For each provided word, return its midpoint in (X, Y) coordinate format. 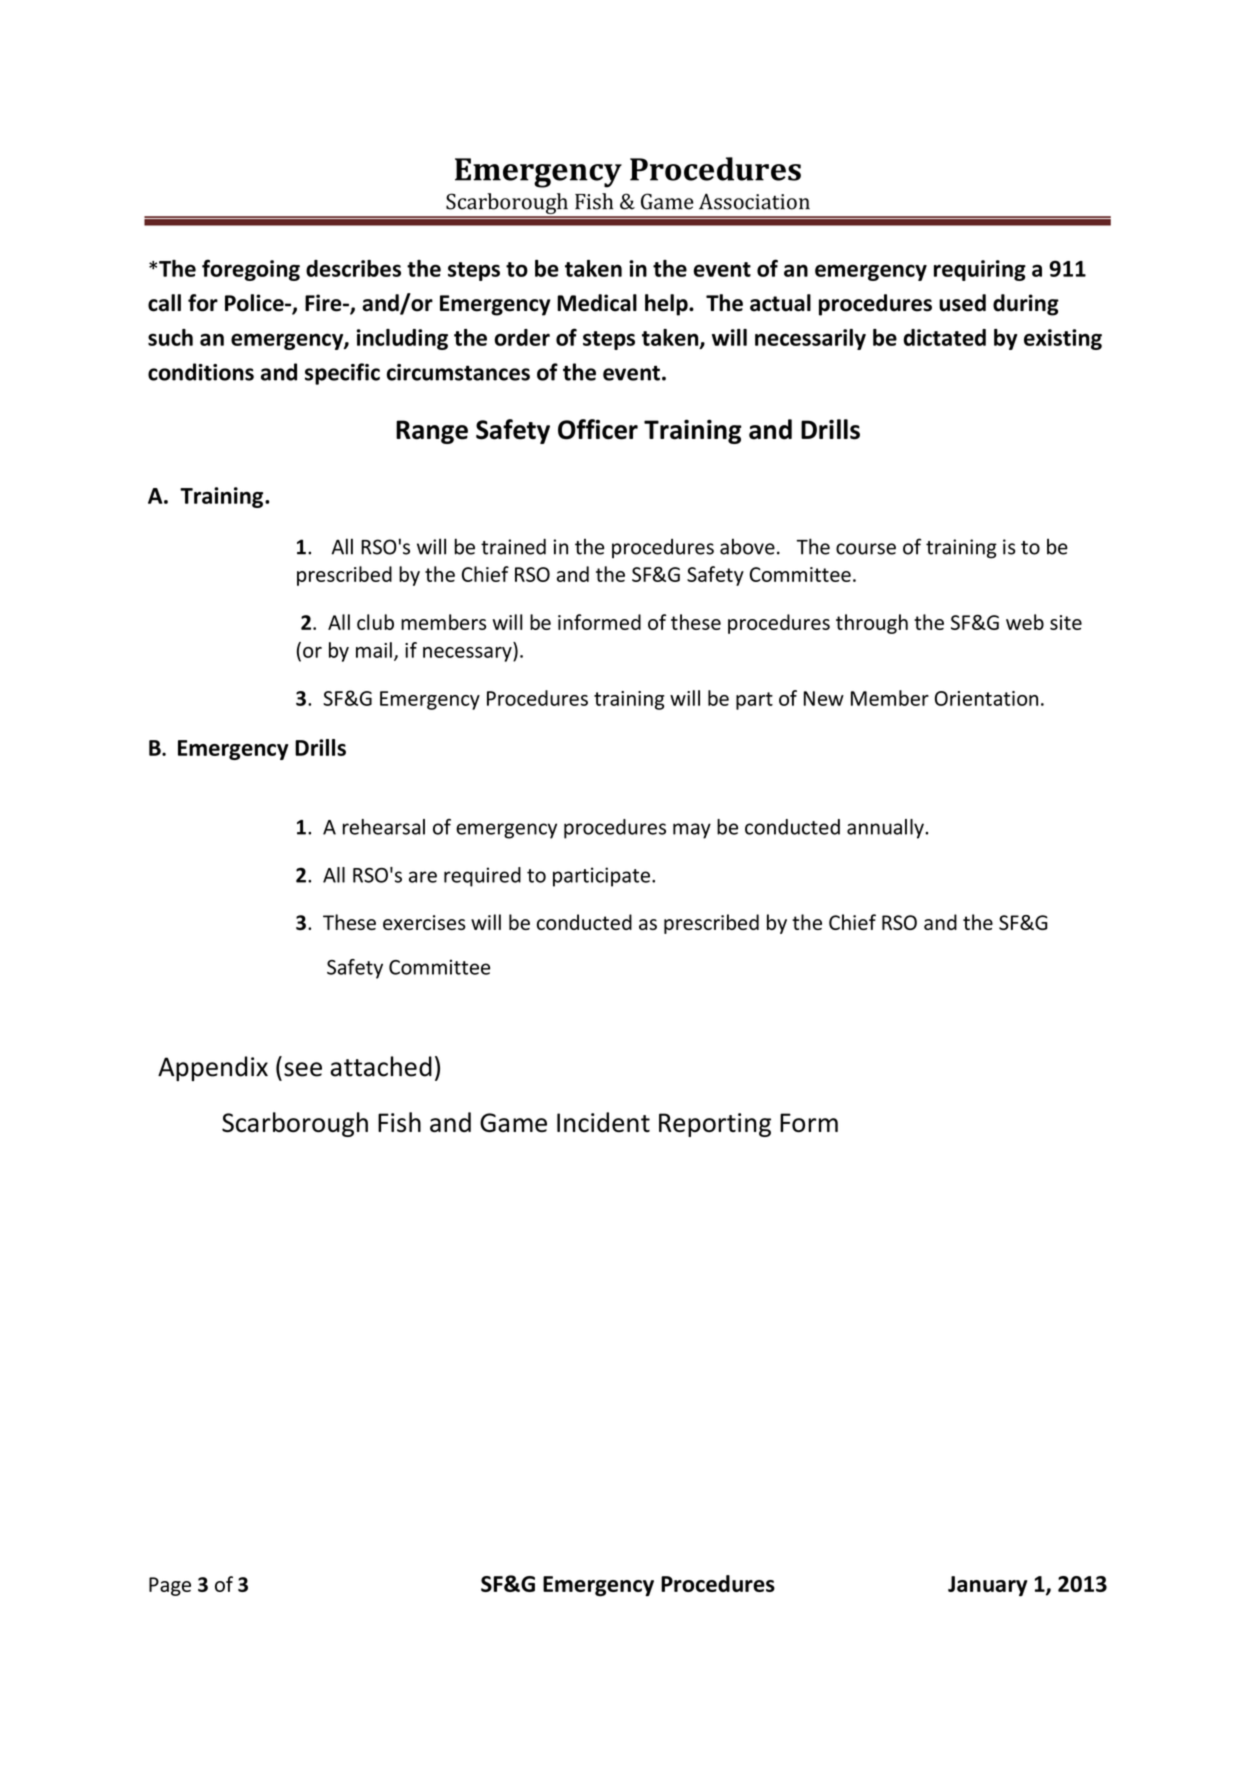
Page (170, 1586)
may (692, 831)
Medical (597, 303)
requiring (980, 270)
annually (886, 829)
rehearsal (384, 827)
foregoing (251, 270)
